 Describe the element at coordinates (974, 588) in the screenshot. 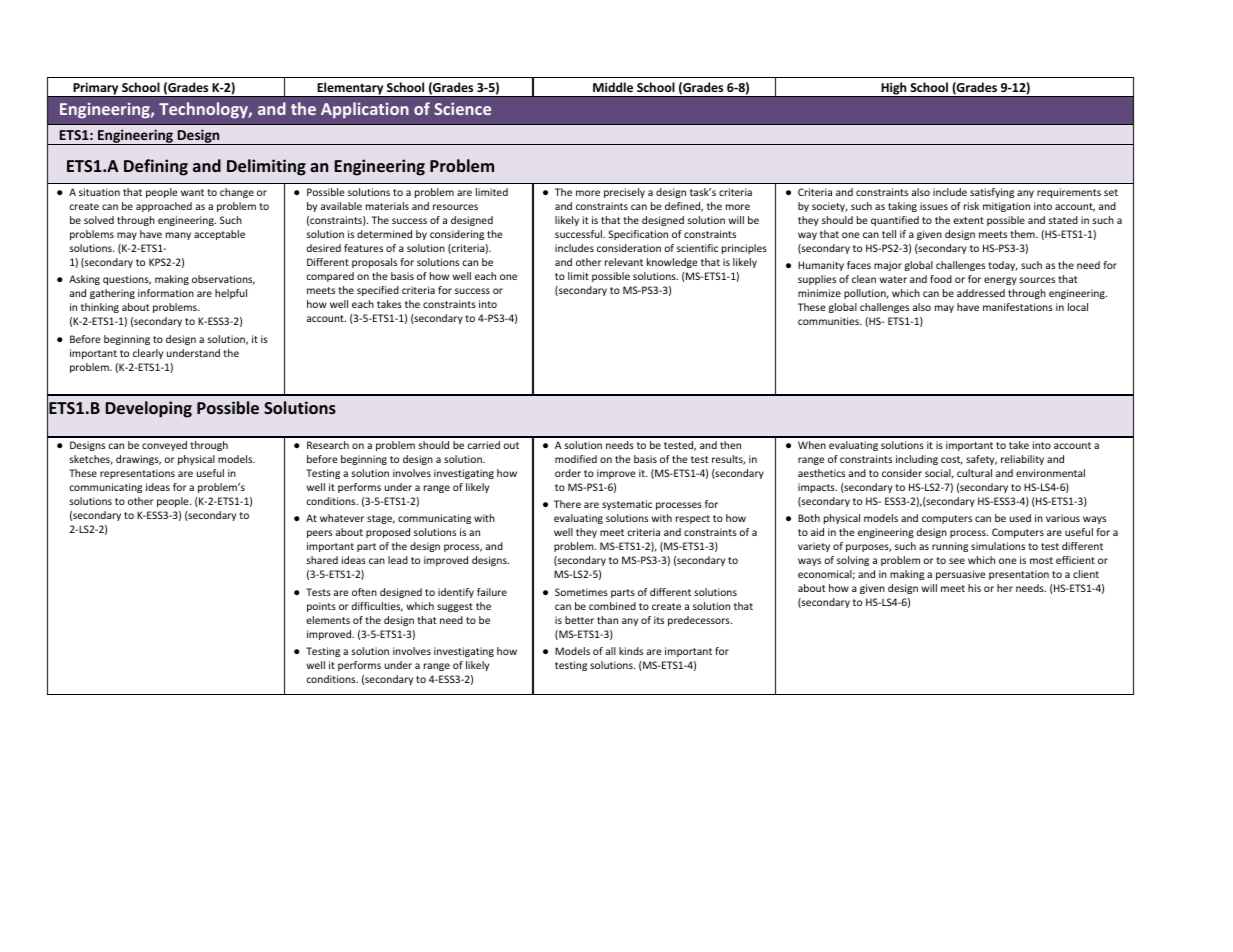

I see `his` at that location.
